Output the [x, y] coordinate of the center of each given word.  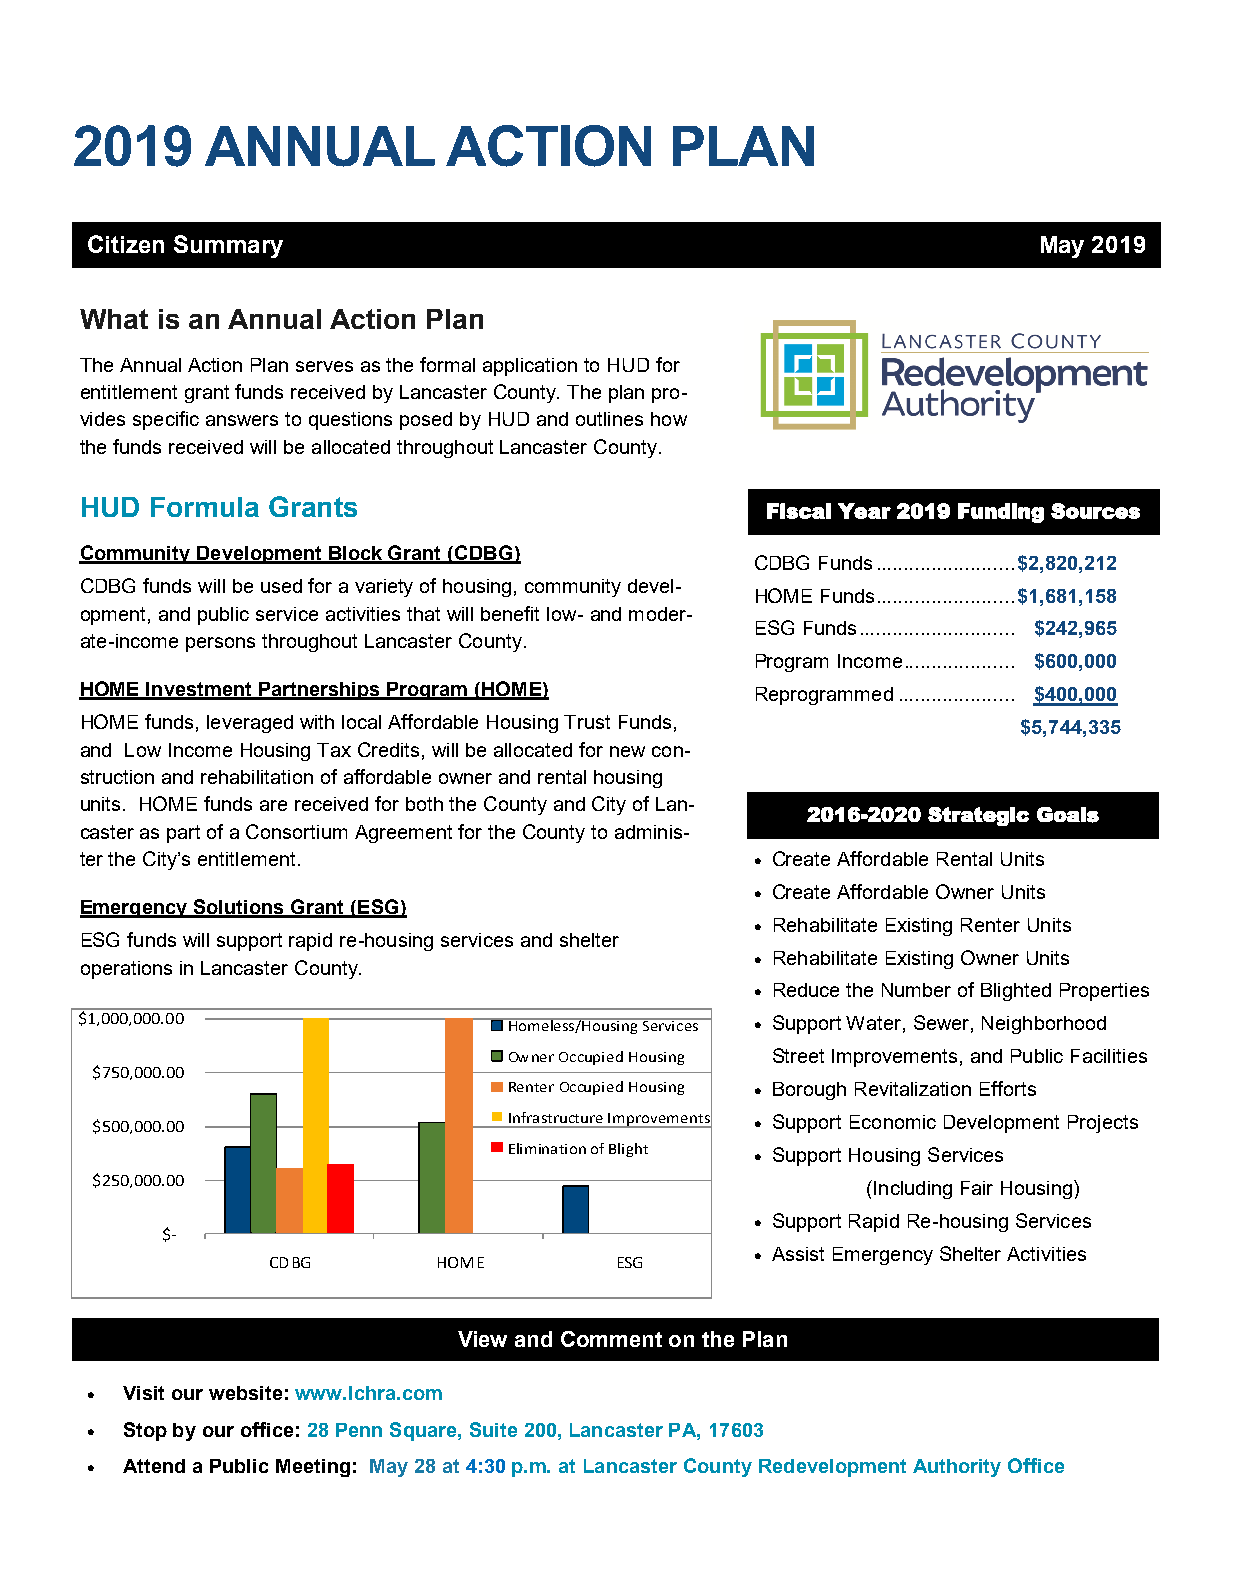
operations [126, 970]
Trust [587, 722]
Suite [493, 1429]
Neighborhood [1044, 1025]
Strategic [978, 816]
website [245, 1393]
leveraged [250, 724]
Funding [1001, 513]
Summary [228, 246]
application [530, 367]
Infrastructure [556, 1117]
